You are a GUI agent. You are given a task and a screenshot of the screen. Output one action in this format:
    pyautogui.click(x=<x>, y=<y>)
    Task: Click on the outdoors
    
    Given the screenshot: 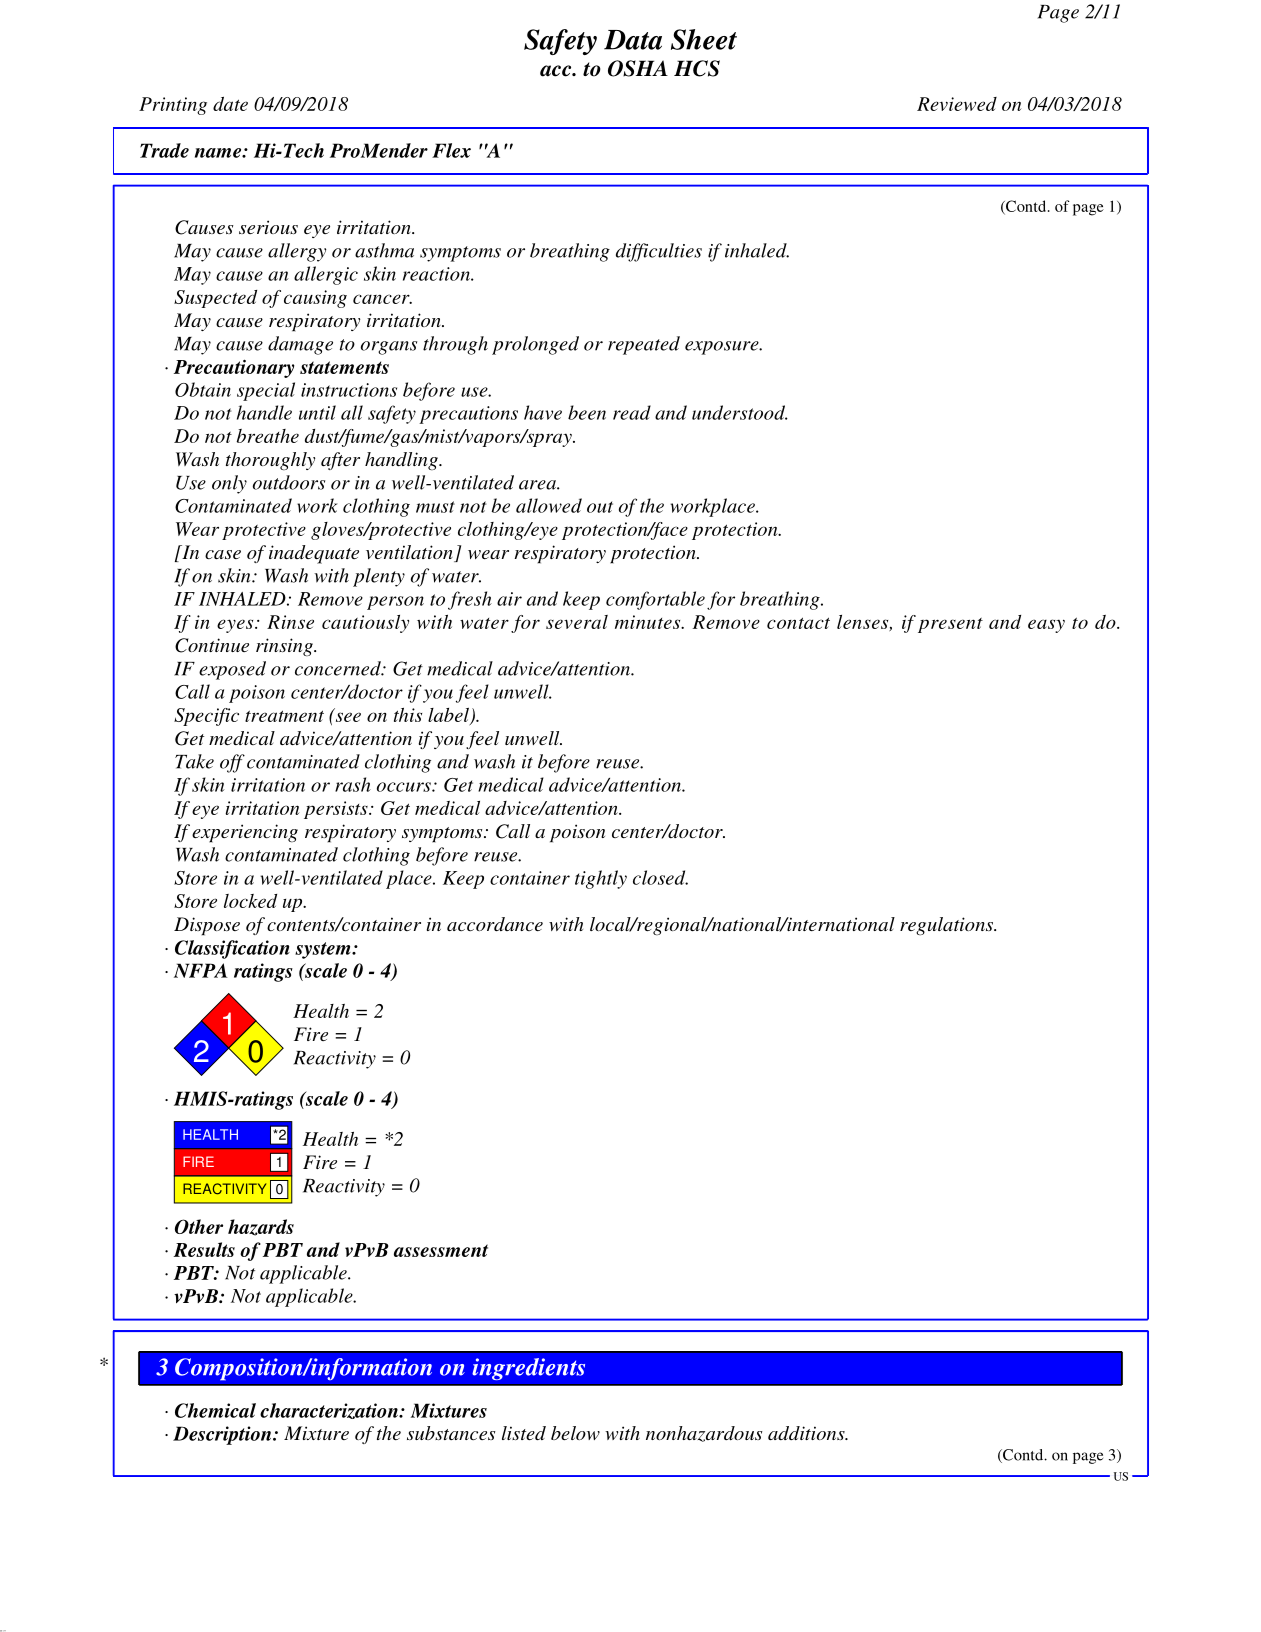 What is the action you would take?
    pyautogui.click(x=289, y=482)
